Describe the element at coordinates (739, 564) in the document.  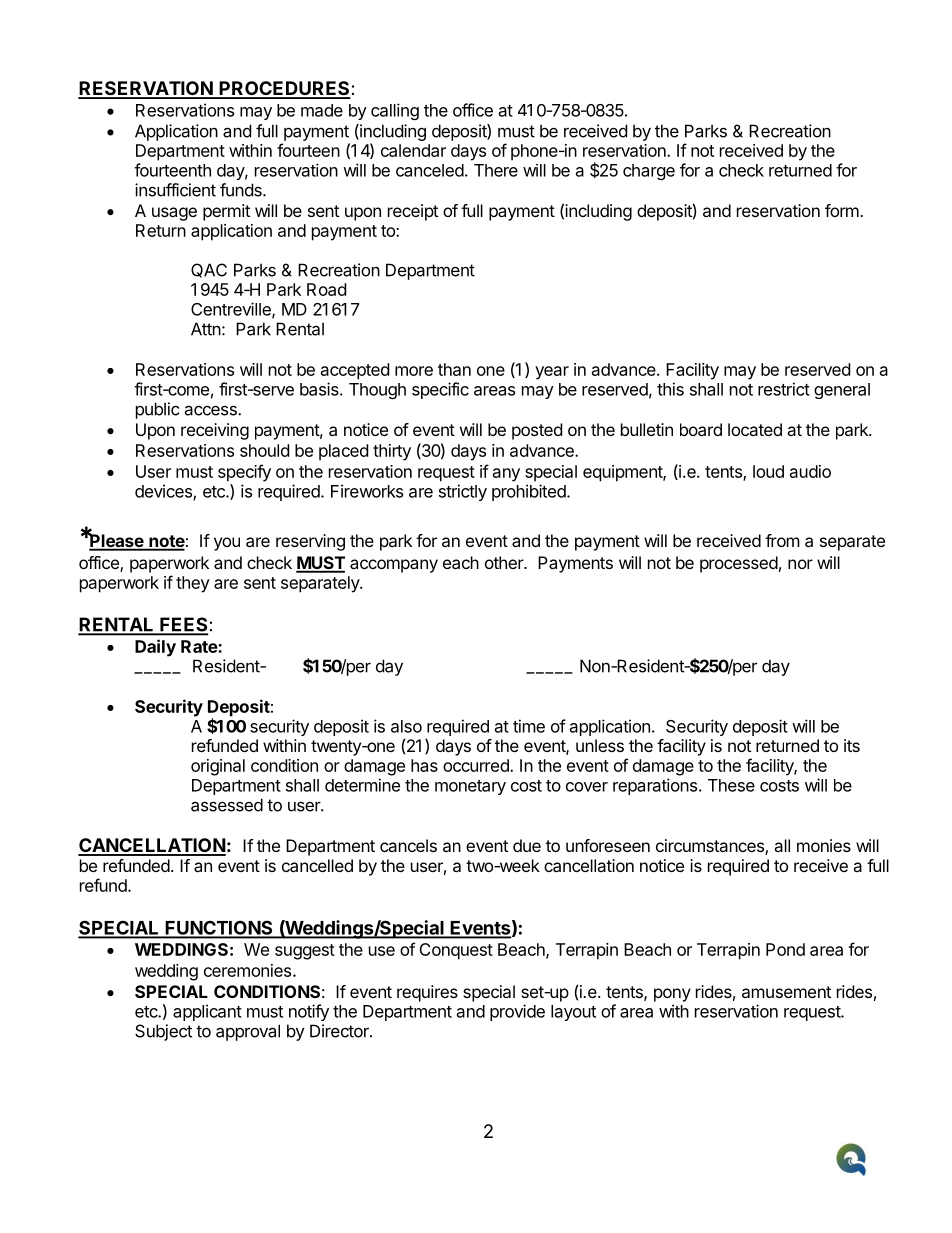
I see `processed` at that location.
